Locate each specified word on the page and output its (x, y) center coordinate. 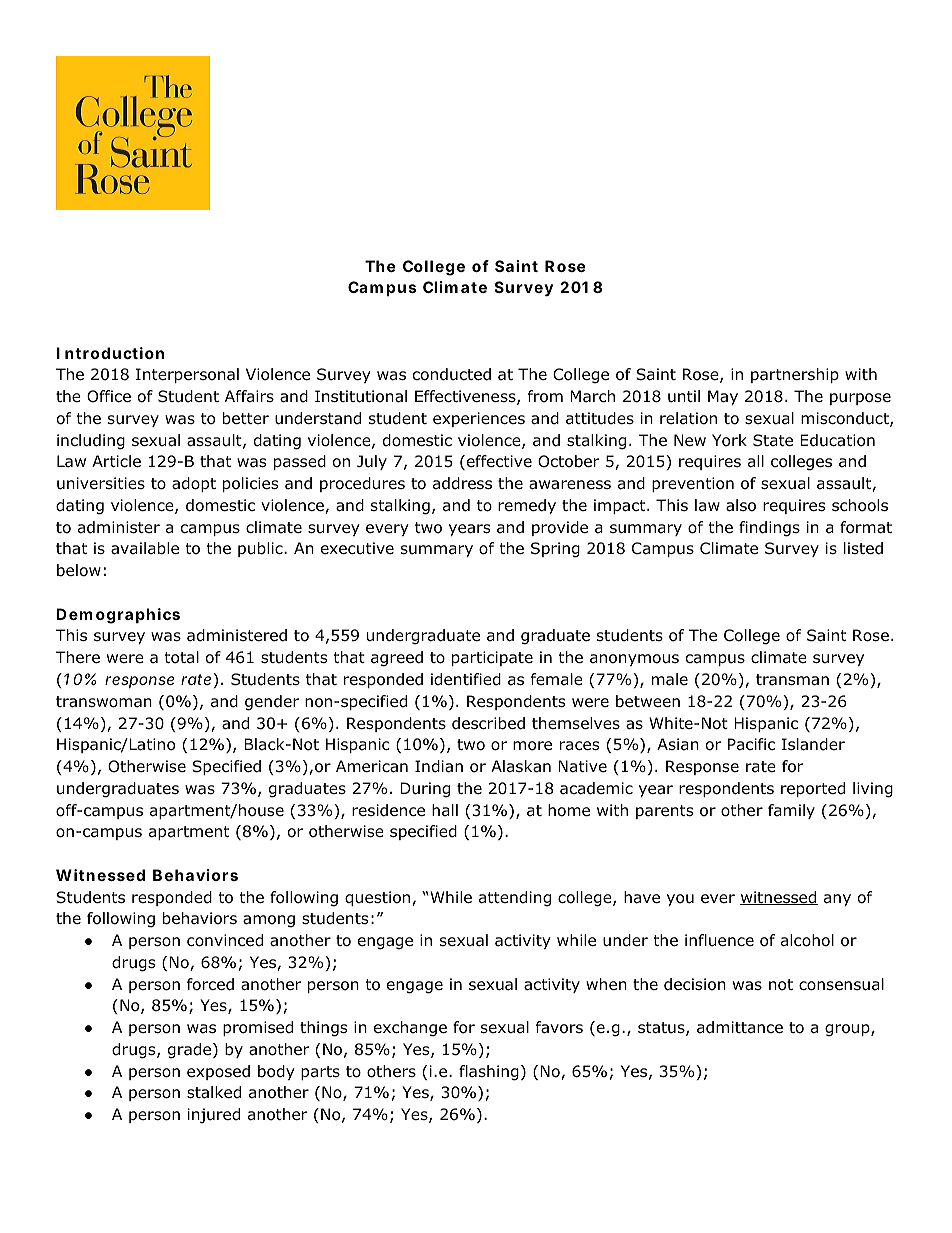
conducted (452, 374)
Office (109, 396)
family (791, 811)
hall (445, 810)
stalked (214, 1092)
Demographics (118, 616)
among (269, 921)
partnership (795, 375)
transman (792, 680)
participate (492, 658)
